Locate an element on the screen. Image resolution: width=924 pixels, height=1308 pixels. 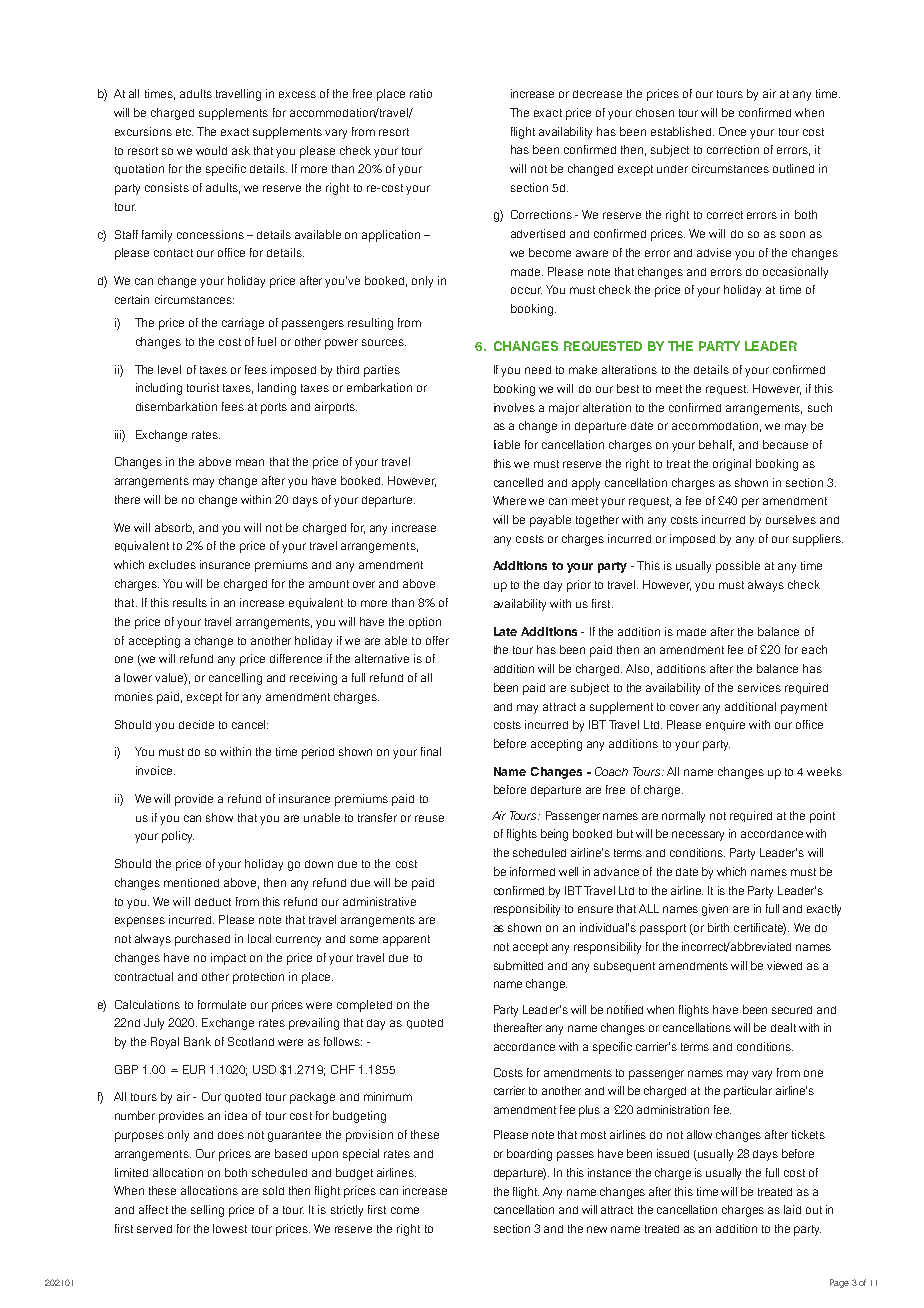
decrease is located at coordinates (597, 94).
